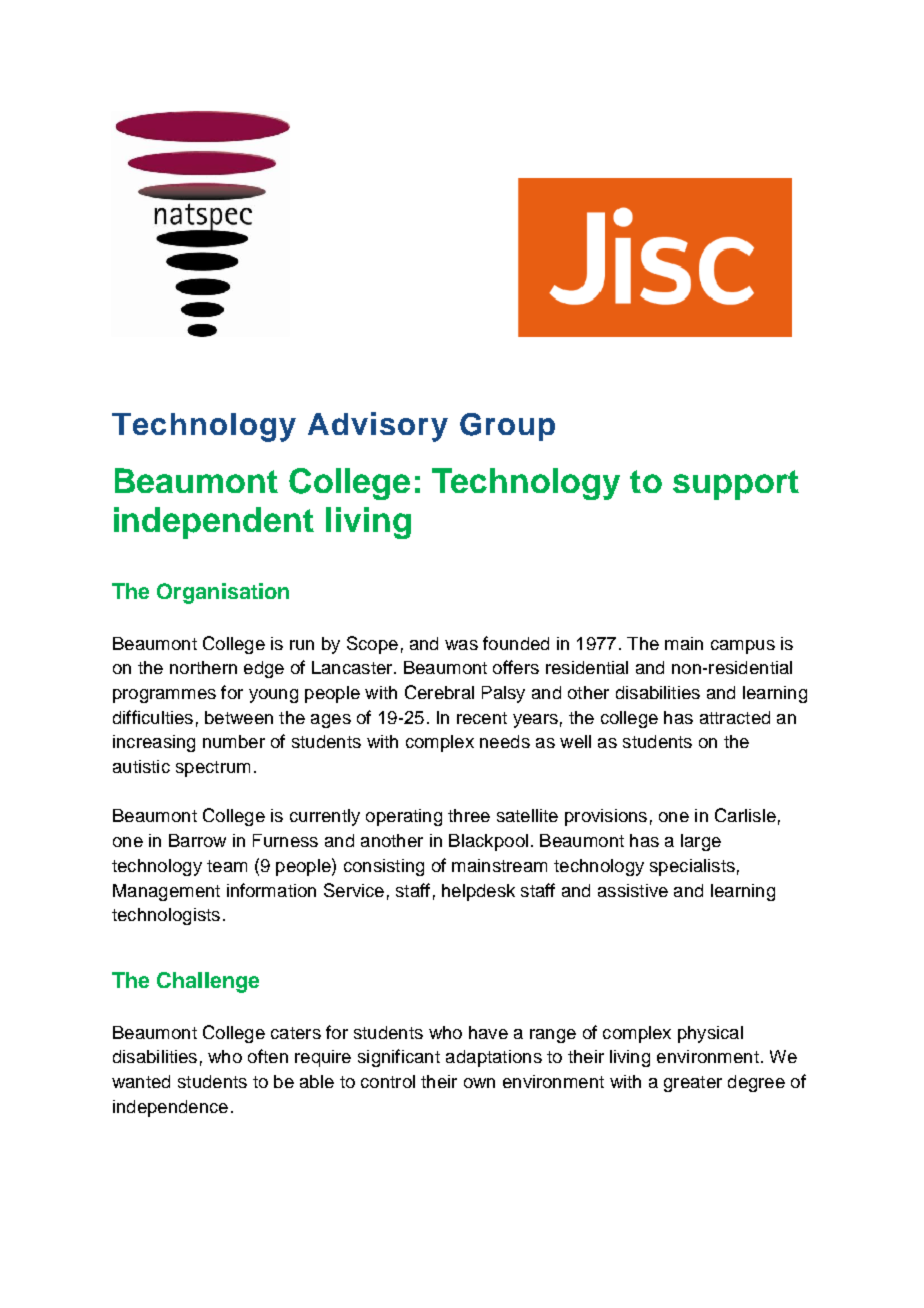  I want to click on spectrum, so click(213, 769).
